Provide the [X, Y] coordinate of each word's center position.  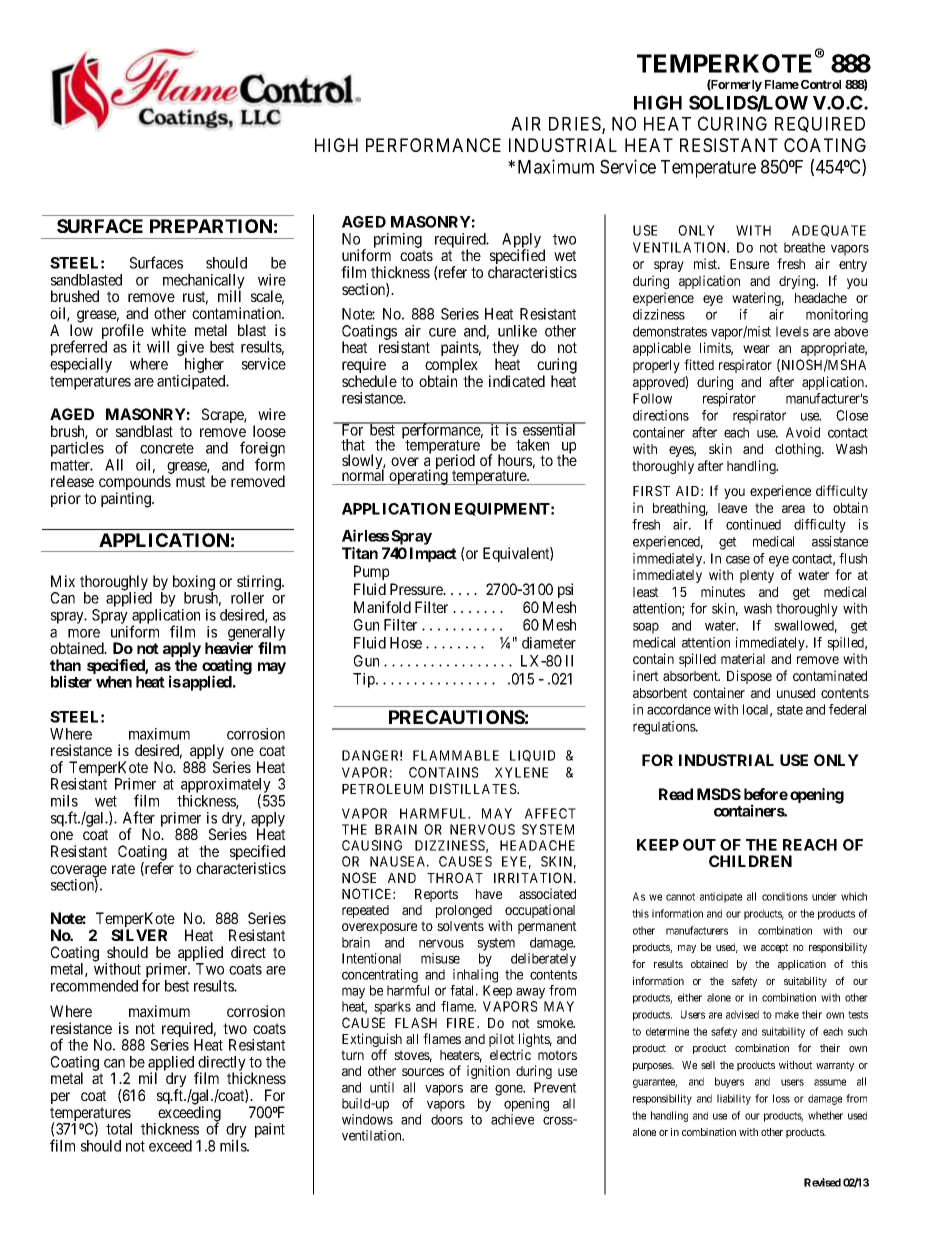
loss [781, 1098]
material [743, 658]
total [119, 1129]
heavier [229, 648]
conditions [785, 896]
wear [756, 349]
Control [821, 84]
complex [451, 367]
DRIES [576, 124]
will [158, 347]
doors [447, 1119]
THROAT [455, 877]
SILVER [139, 935]
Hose [406, 643]
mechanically [204, 283]
